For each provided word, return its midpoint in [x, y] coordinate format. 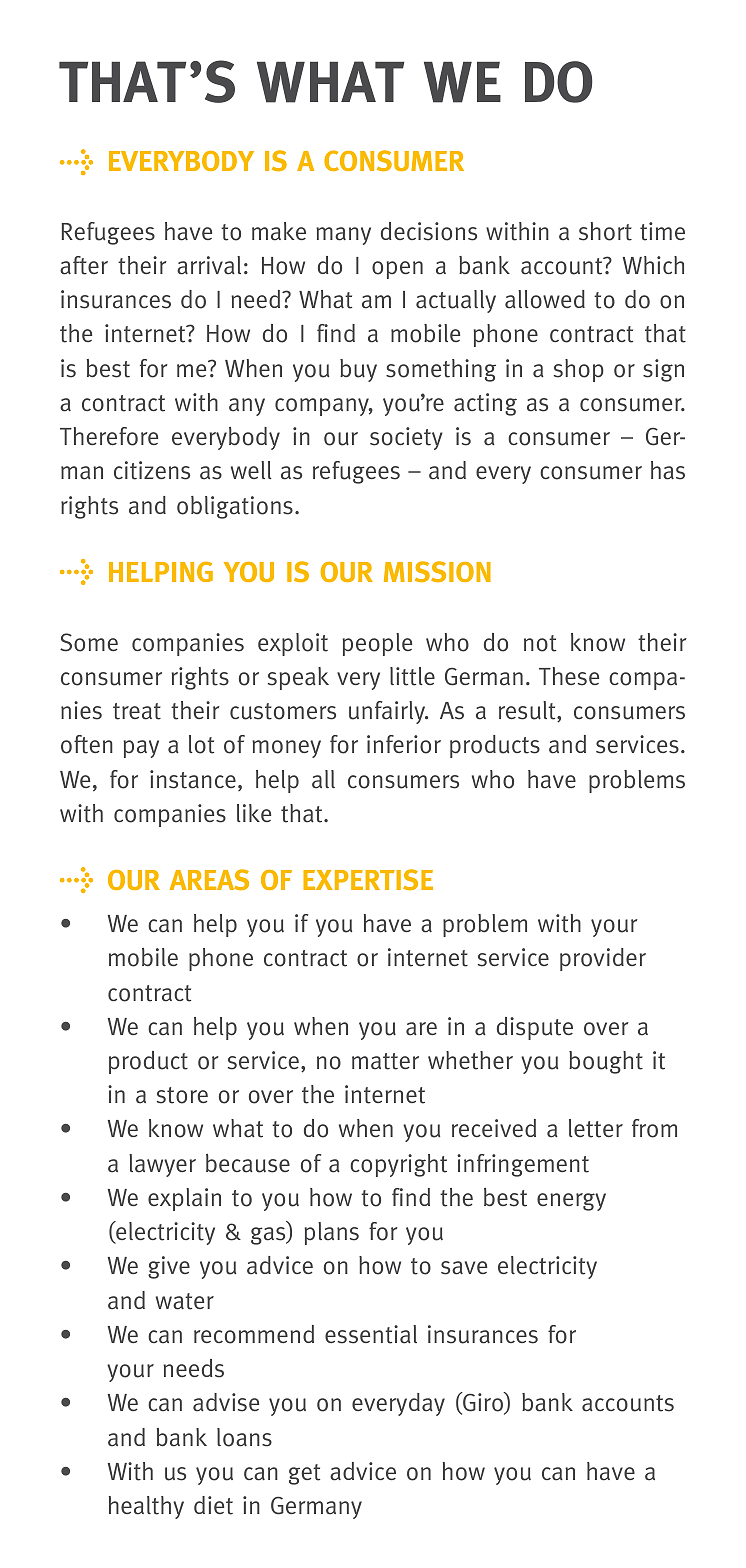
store [182, 1095]
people [377, 644]
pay [141, 749]
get [304, 1474]
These [569, 676]
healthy [146, 1507]
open [397, 270]
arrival [209, 265]
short [605, 231]
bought [606, 1062]
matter [385, 1061]
